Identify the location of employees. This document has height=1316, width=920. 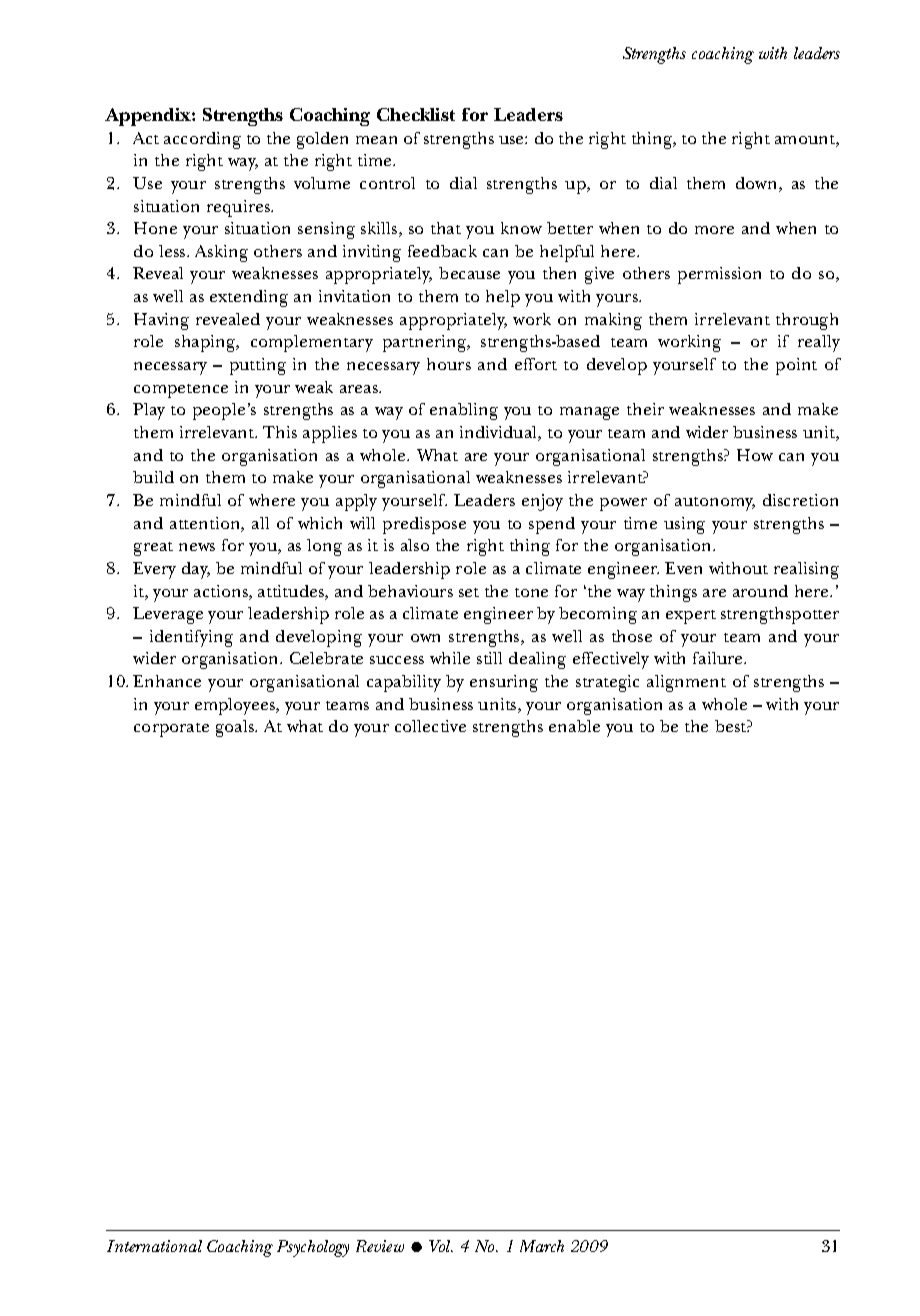
(236, 706).
